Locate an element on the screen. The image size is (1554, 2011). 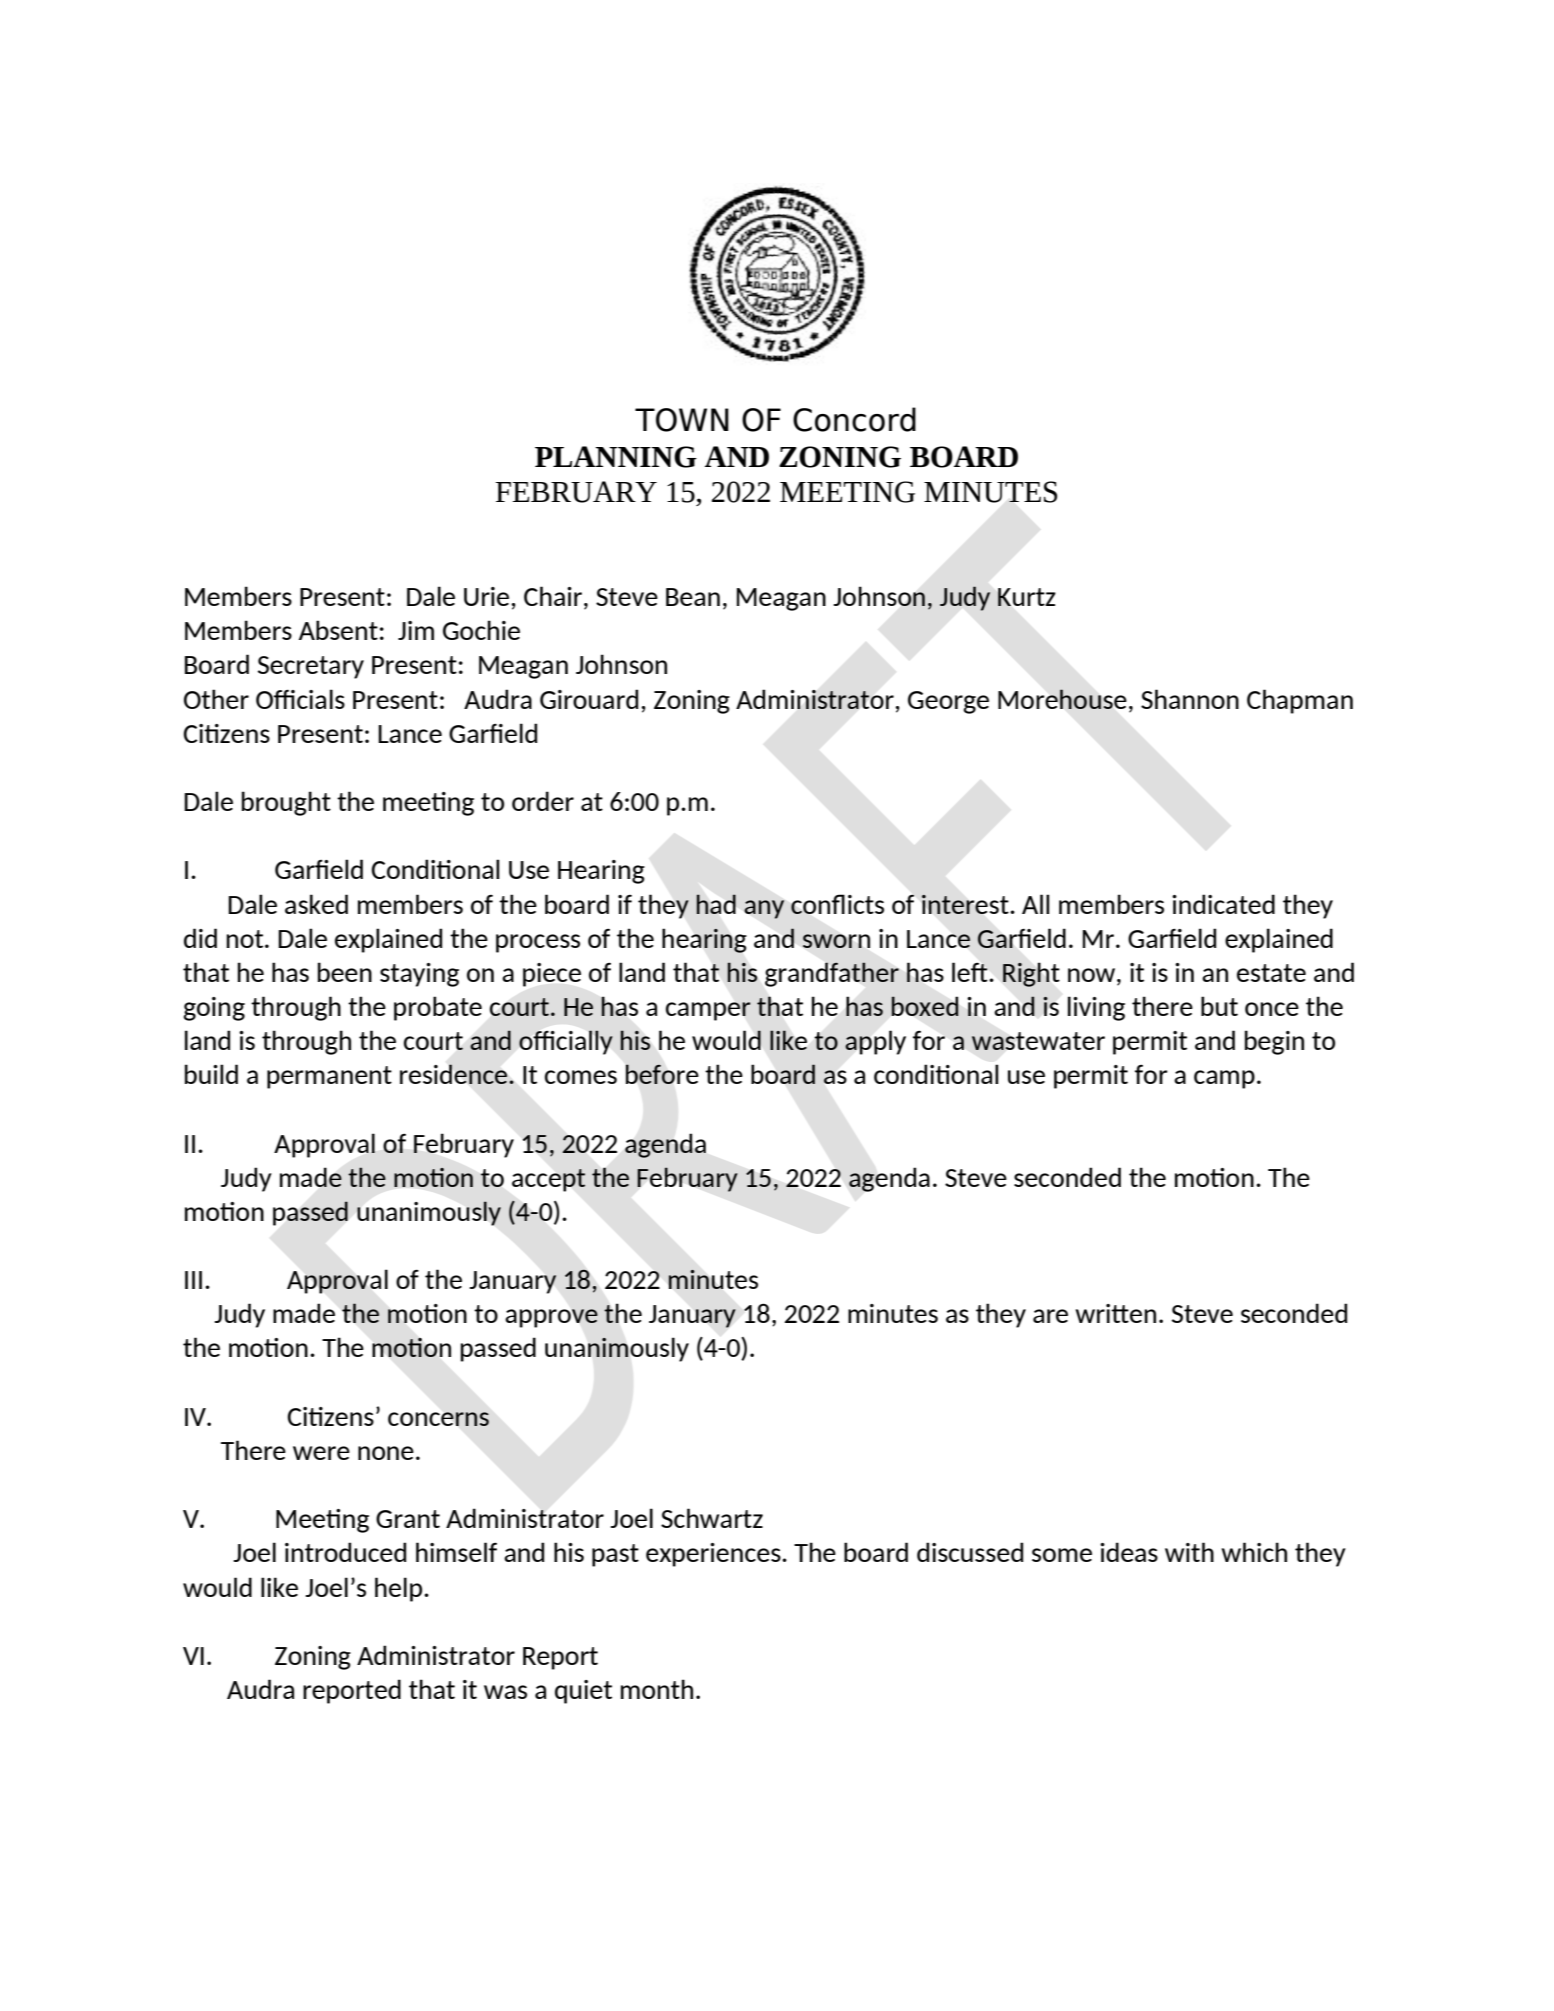
month is located at coordinates (657, 1689).
